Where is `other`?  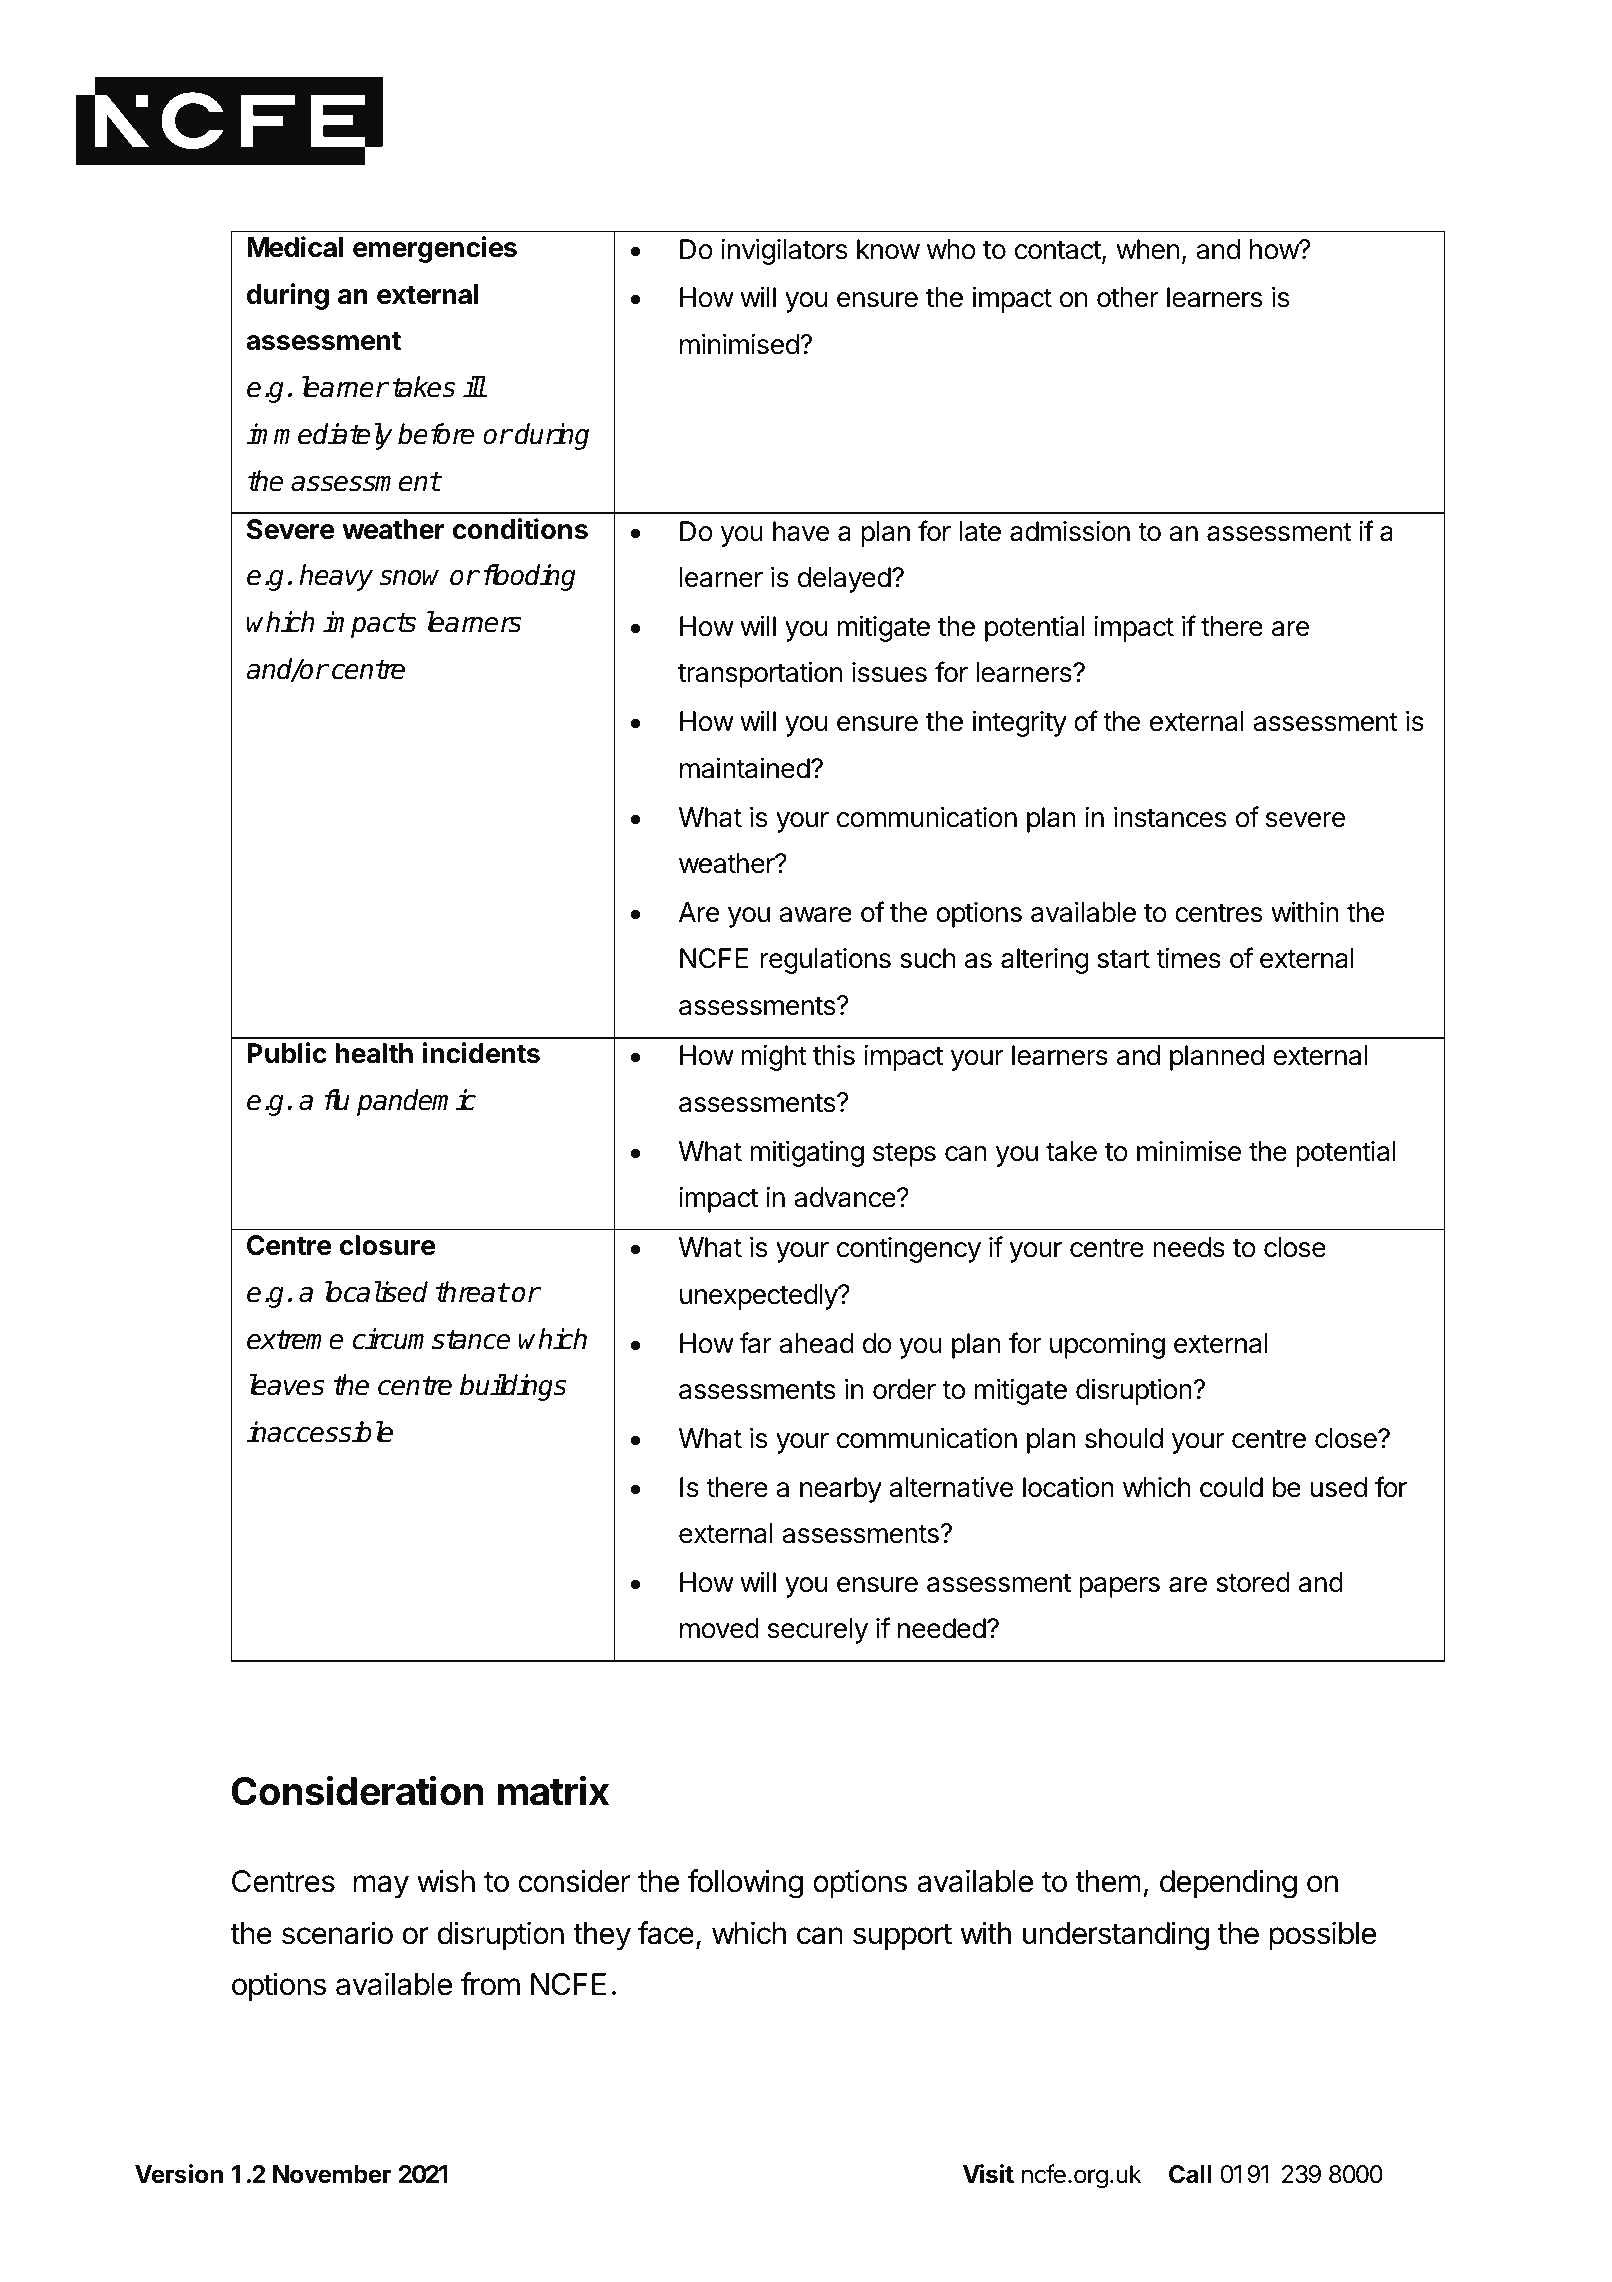 other is located at coordinates (1128, 297).
